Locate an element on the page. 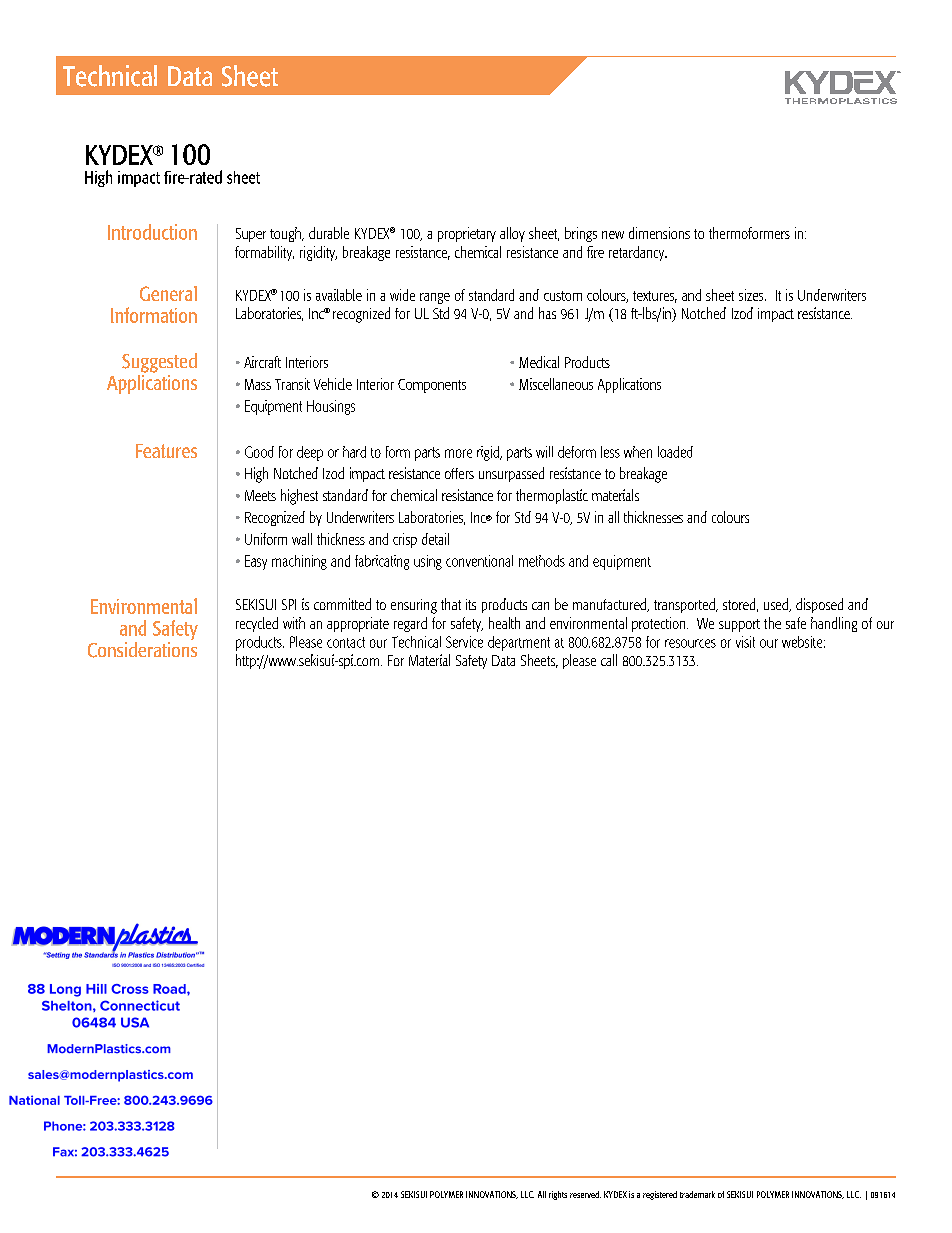 Image resolution: width=952 pixels, height=1233 pixels. Super is located at coordinates (251, 235).
